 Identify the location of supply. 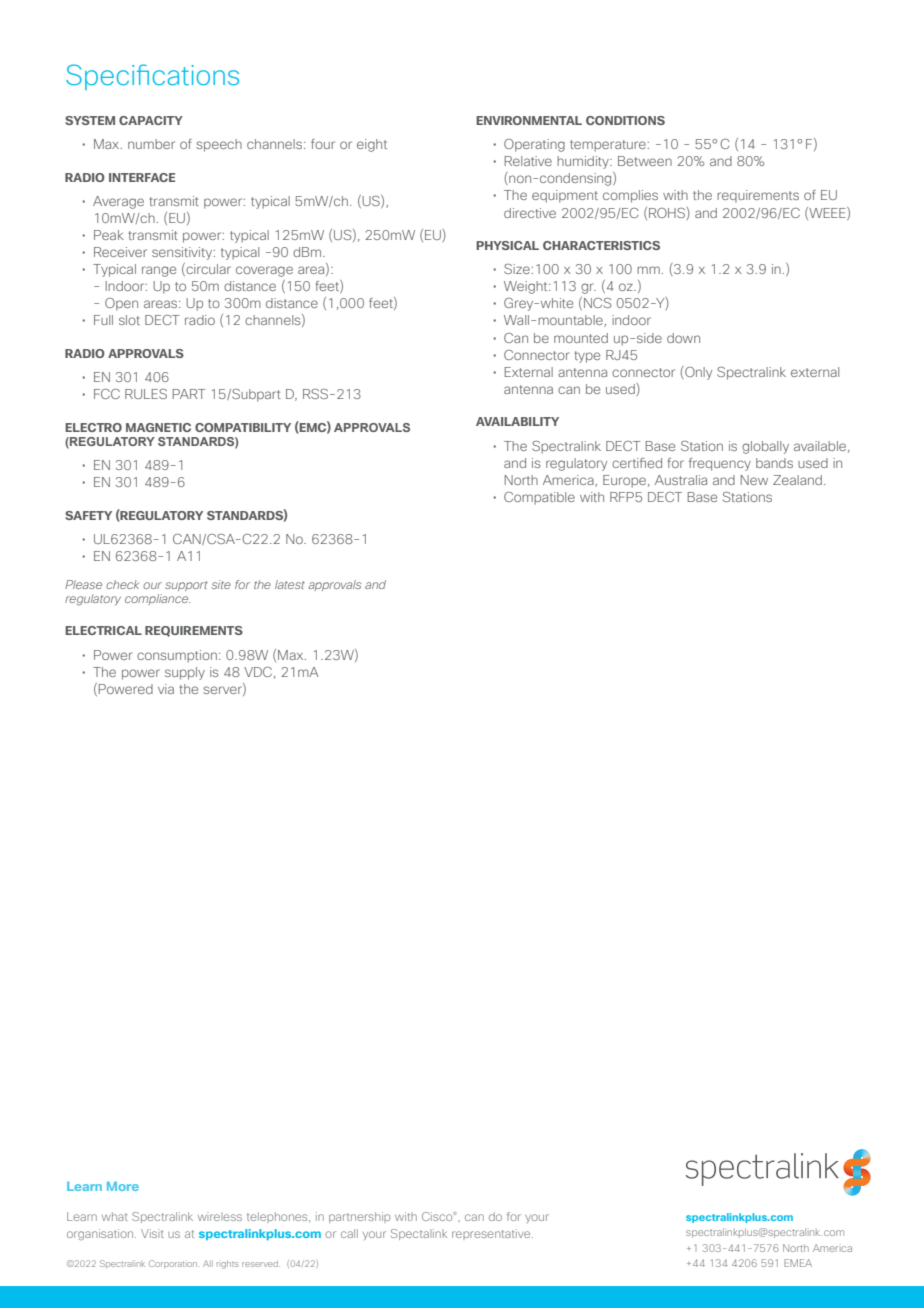
(185, 673).
